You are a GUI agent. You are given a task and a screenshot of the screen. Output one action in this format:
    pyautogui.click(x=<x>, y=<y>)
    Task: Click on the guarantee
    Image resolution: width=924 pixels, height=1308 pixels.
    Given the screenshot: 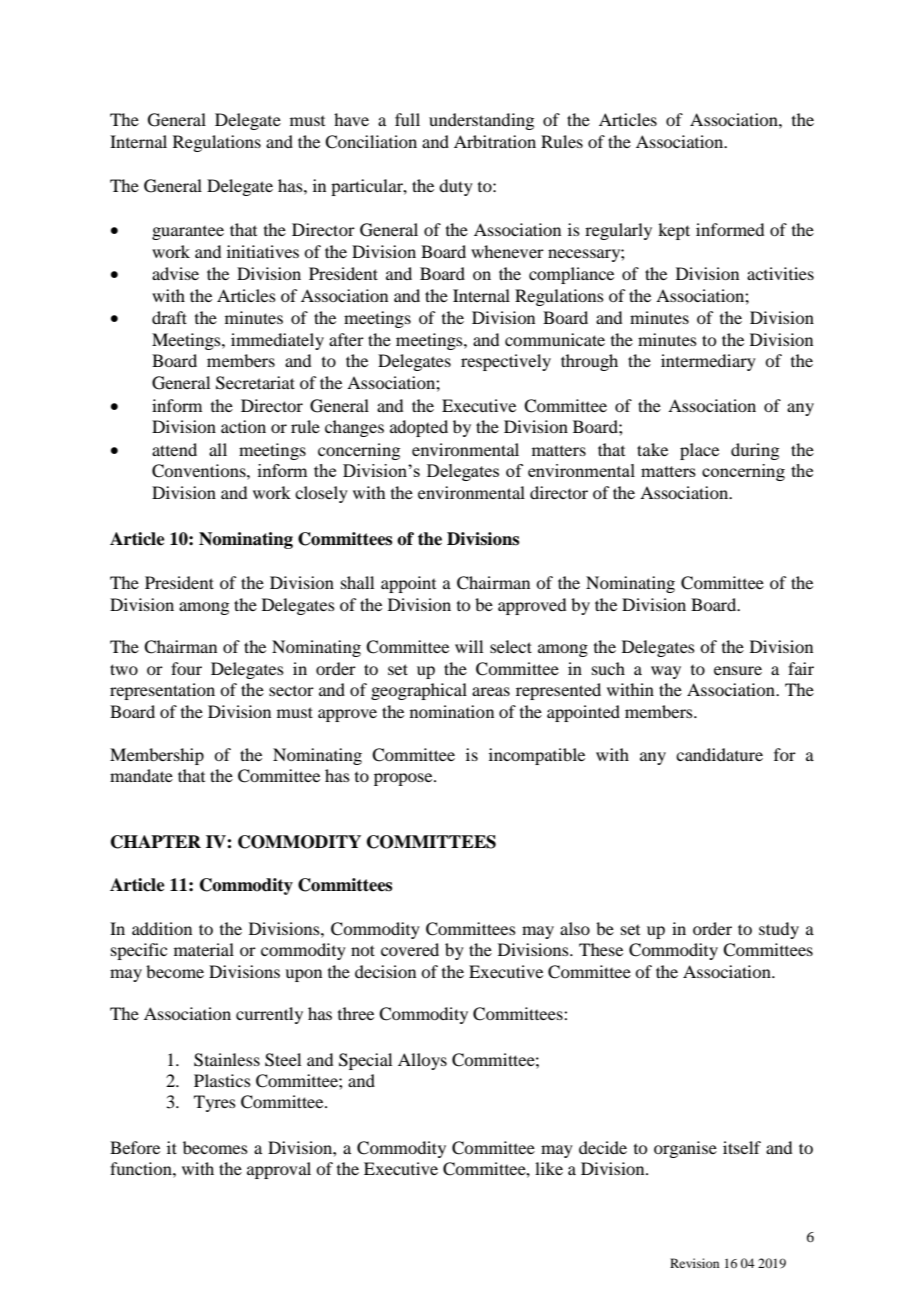 What is the action you would take?
    pyautogui.click(x=188, y=233)
